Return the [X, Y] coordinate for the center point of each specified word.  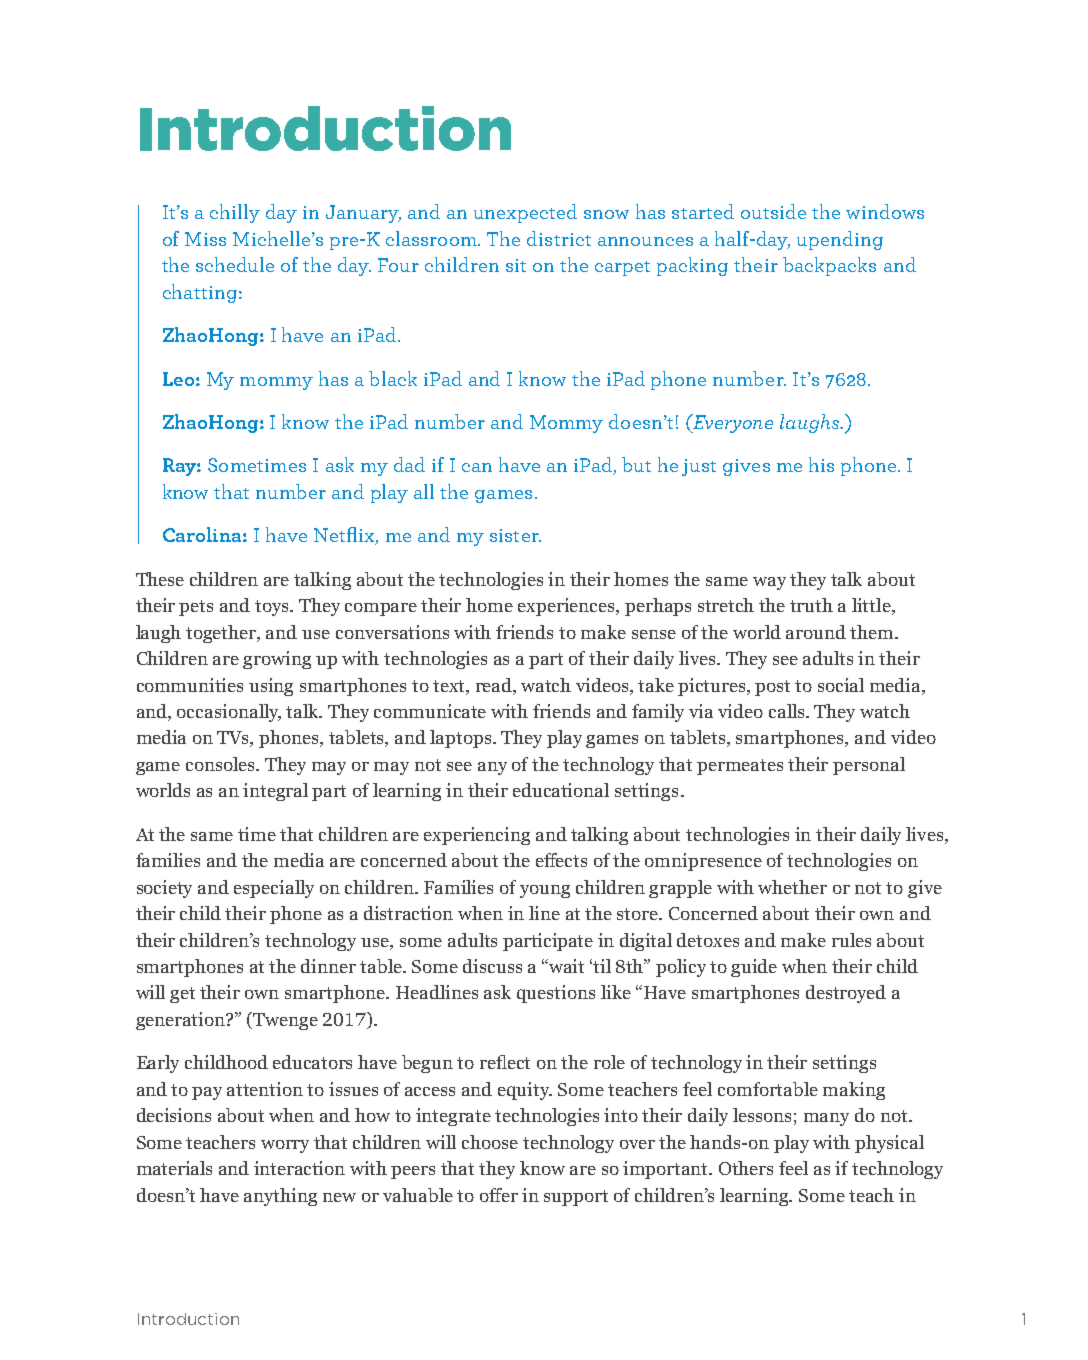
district [559, 238]
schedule [235, 264]
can [477, 467]
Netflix [345, 536]
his [821, 464]
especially [274, 889]
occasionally [229, 713]
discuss [492, 966]
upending [840, 240]
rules [851, 940]
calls [788, 711]
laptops [462, 739]
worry [285, 1146]
